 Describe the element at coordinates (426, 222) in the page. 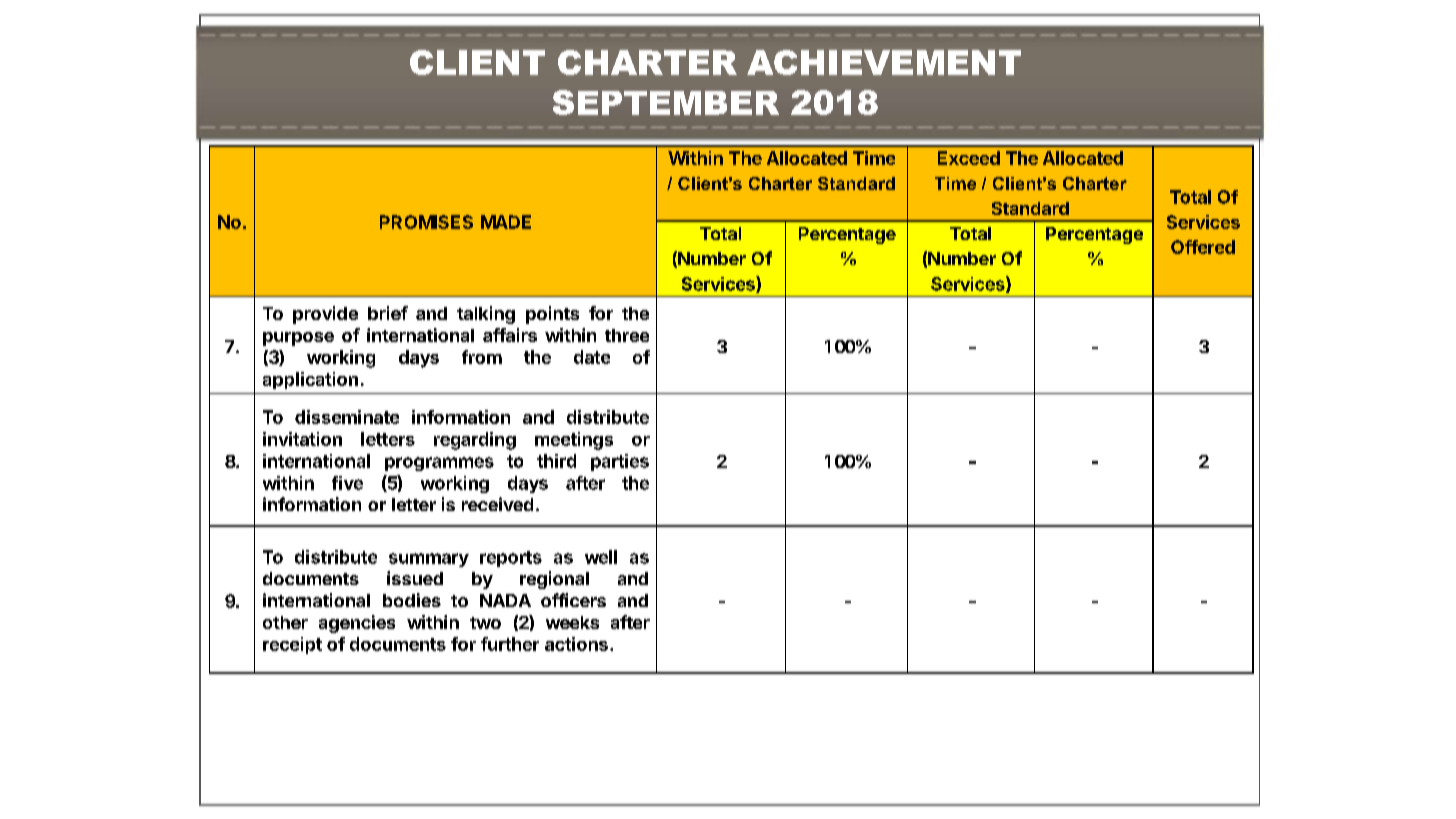

I see `PROMISES` at that location.
